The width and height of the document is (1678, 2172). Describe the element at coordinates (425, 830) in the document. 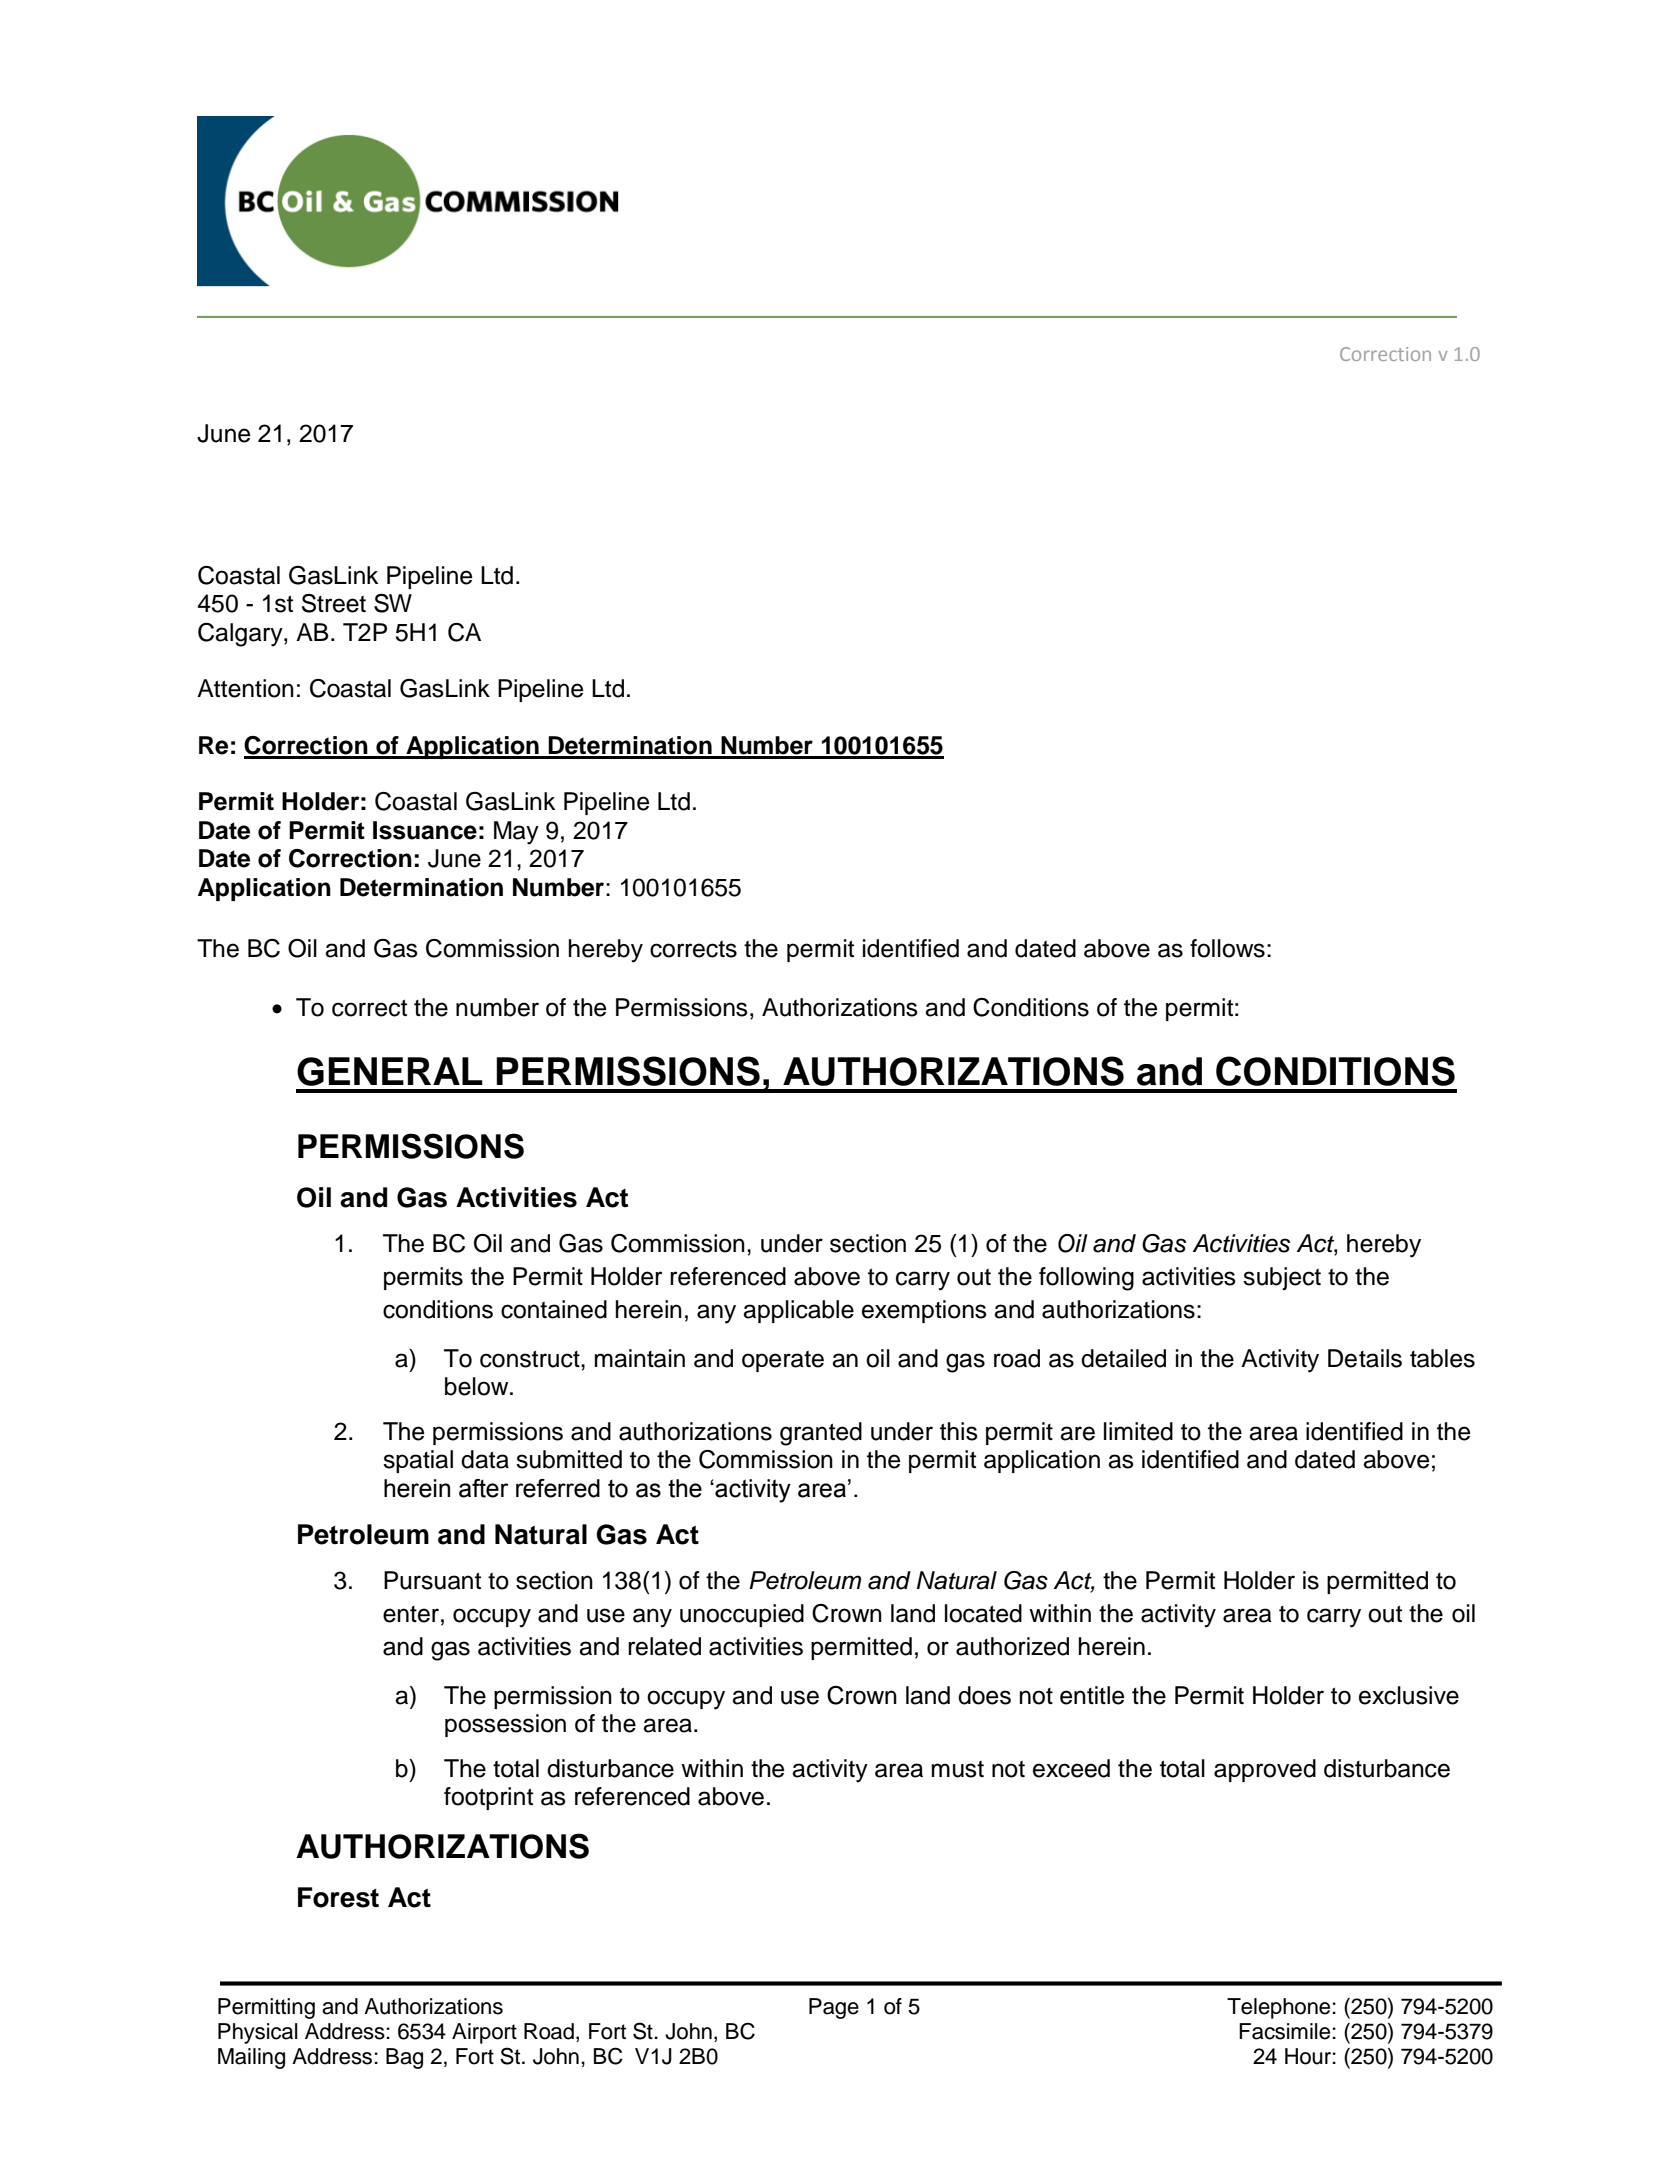

I see `Issuance` at that location.
